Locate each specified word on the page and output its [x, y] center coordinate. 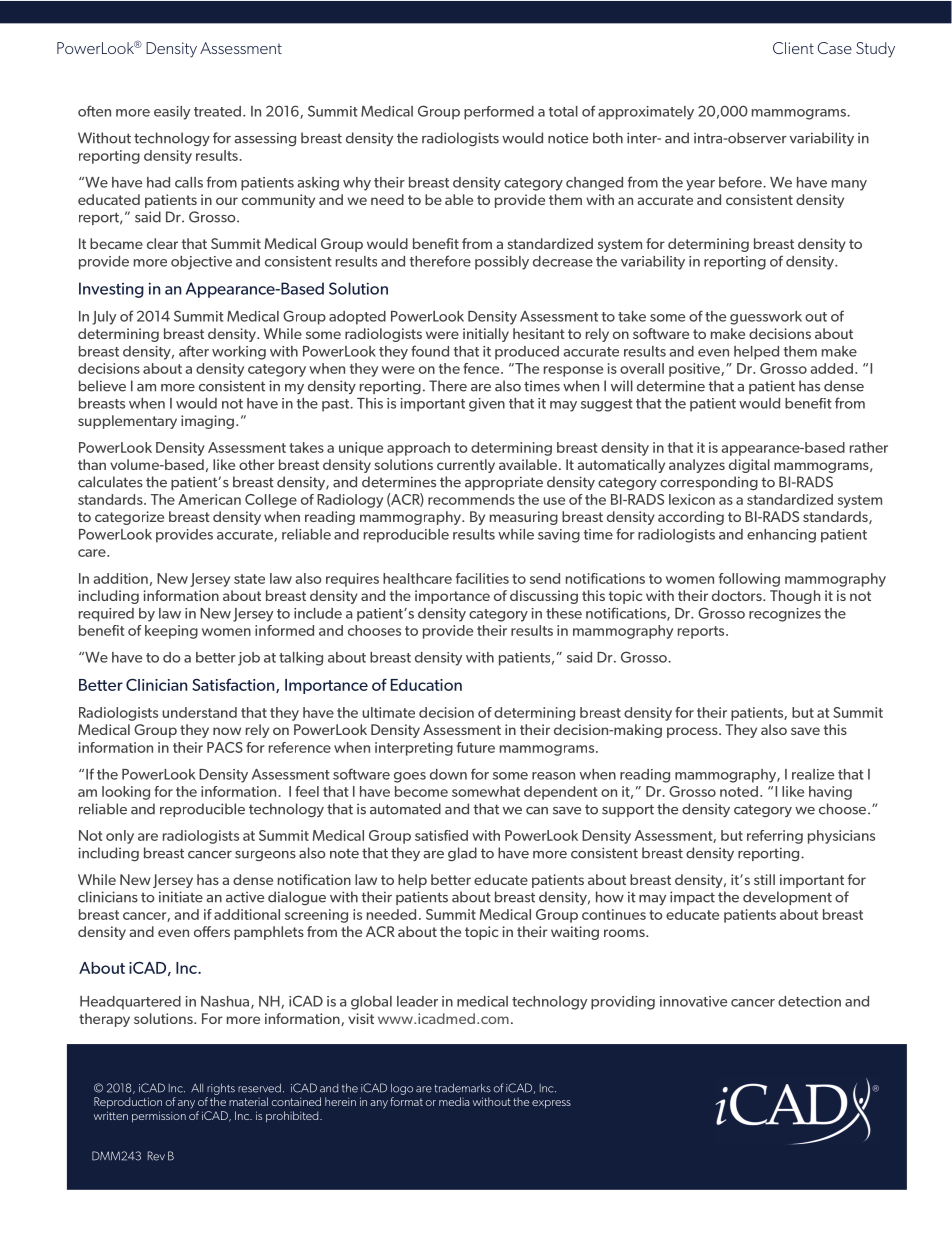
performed [499, 113]
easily [172, 113]
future [476, 747]
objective [201, 263]
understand [199, 712]
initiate [181, 897]
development [787, 898]
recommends [471, 499]
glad [462, 854]
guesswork [766, 318]
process [693, 732]
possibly [502, 263]
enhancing [781, 536]
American [209, 499]
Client [793, 48]
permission [159, 1117]
